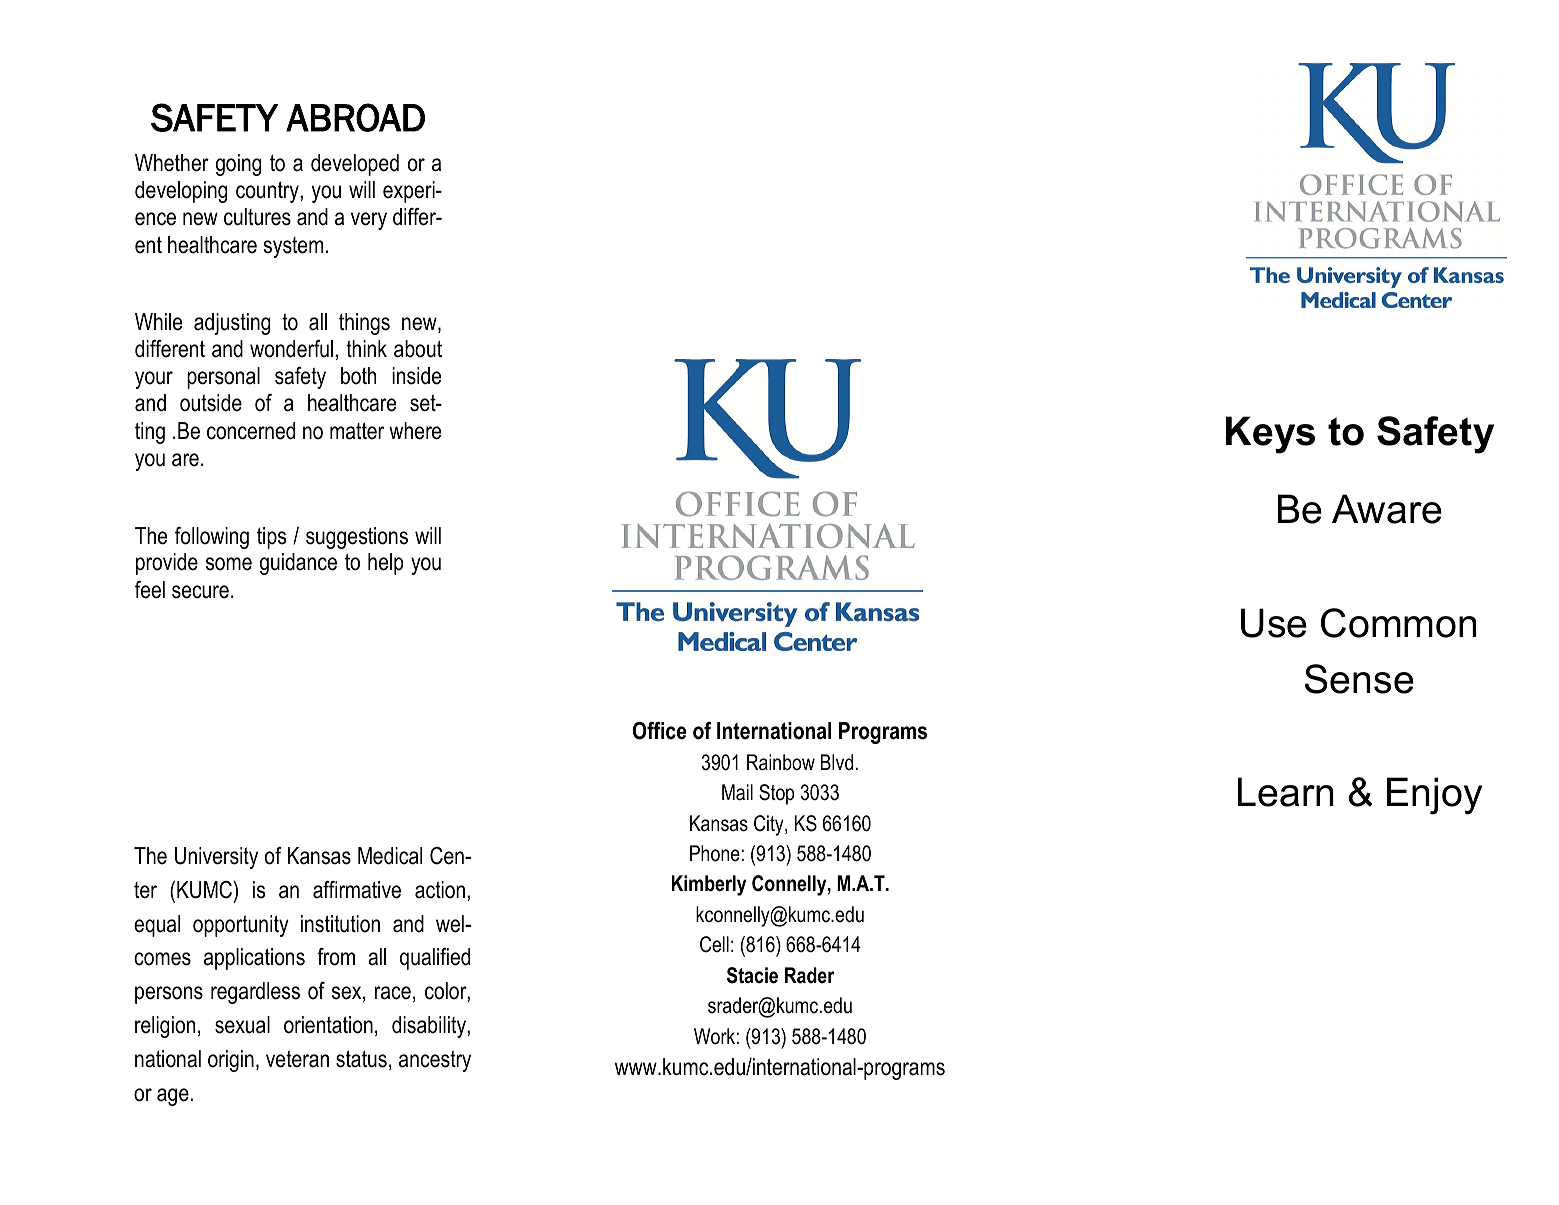 The height and width of the screenshot is (1205, 1559). Describe the element at coordinates (660, 731) in the screenshot. I see `Office` at that location.
